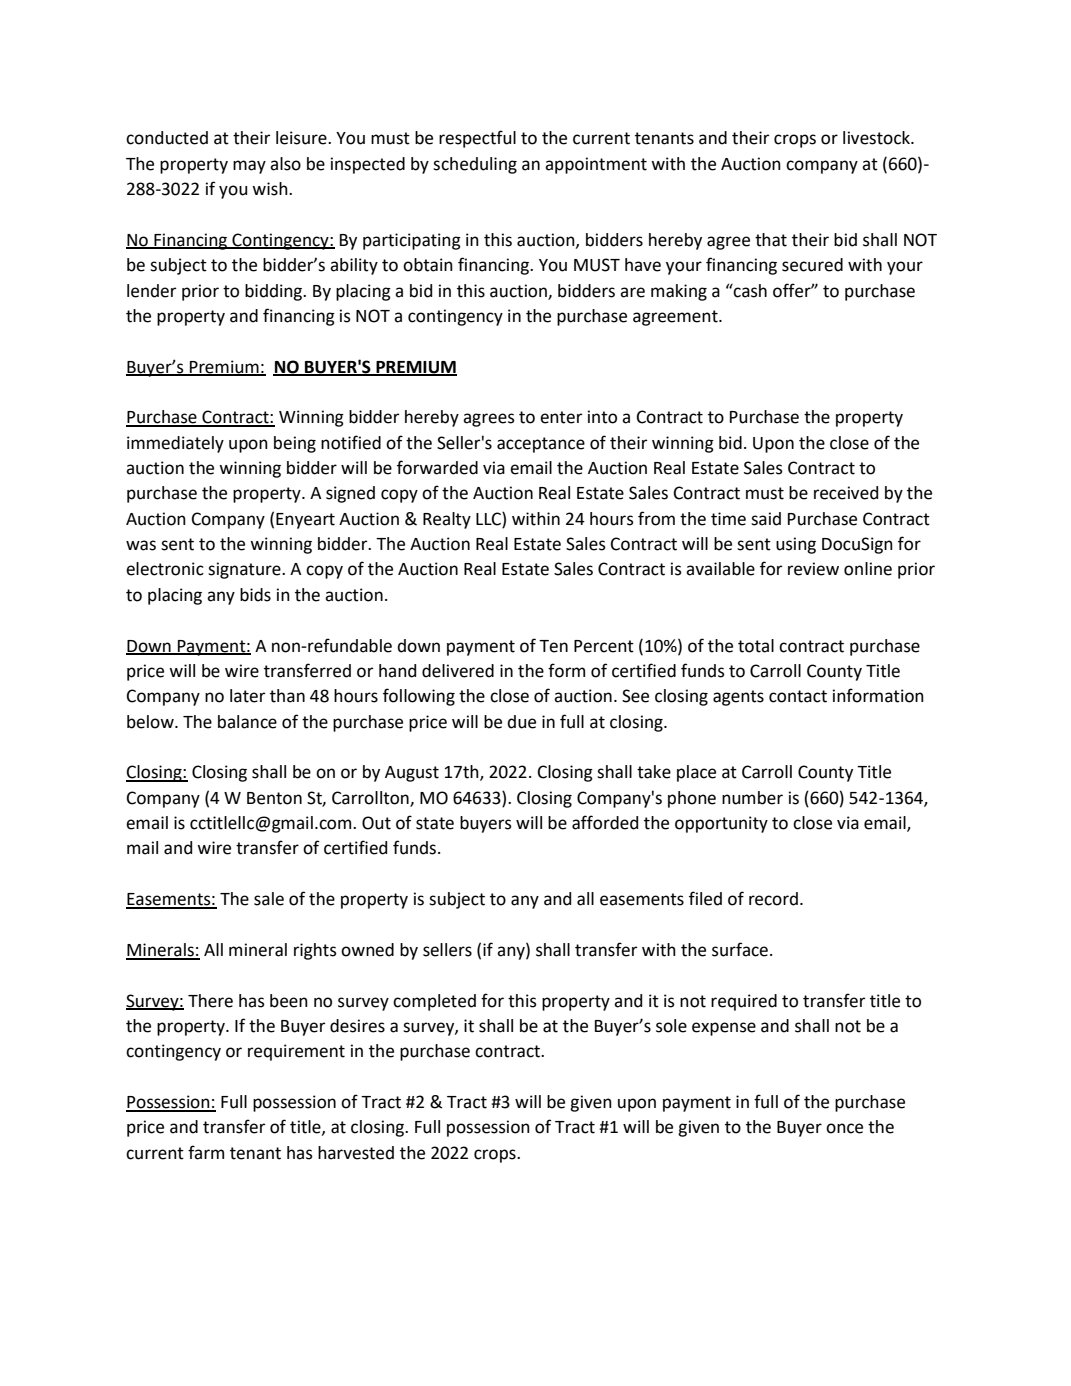  I want to click on immediately, so click(175, 444).
